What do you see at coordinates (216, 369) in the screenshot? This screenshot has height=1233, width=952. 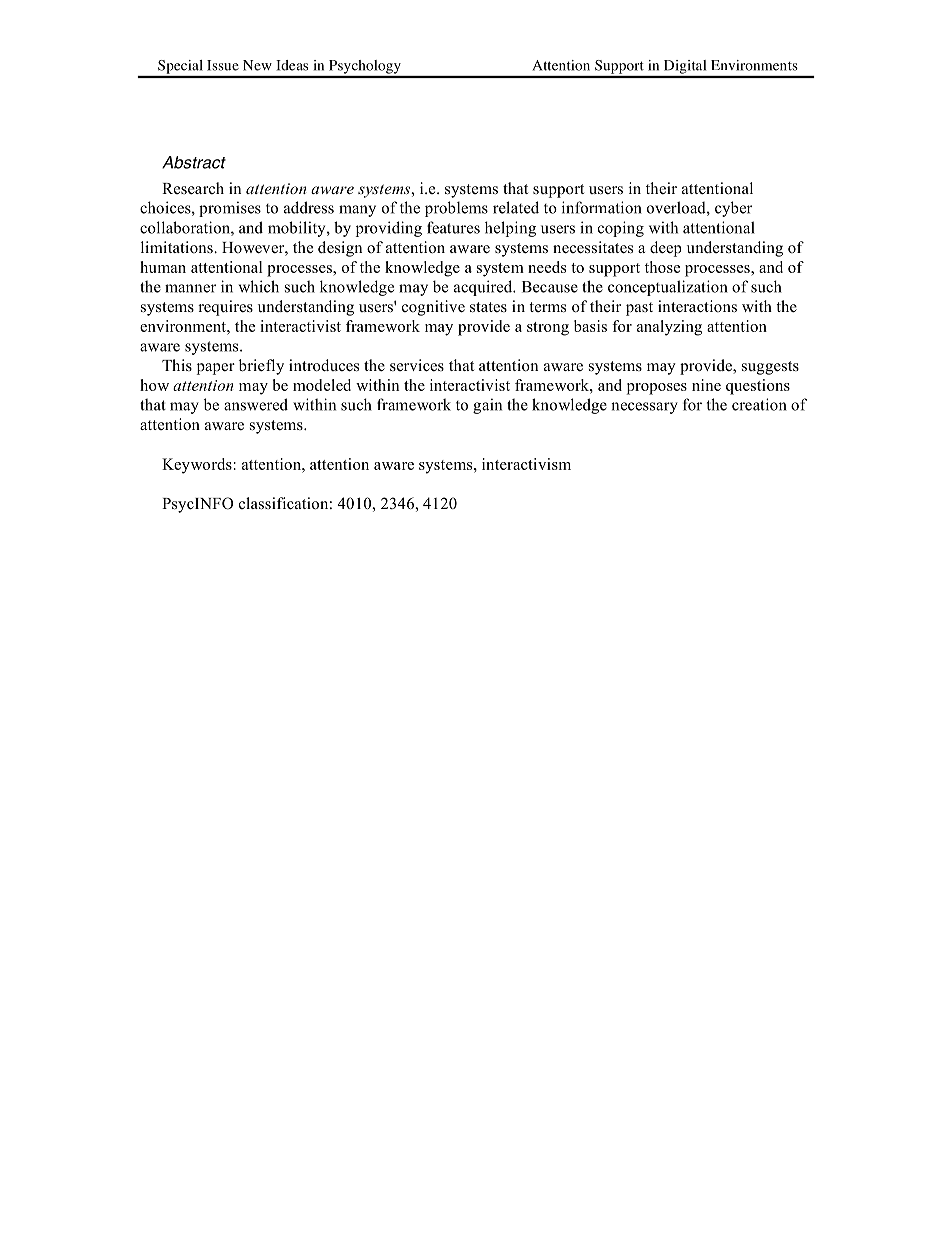 I see `paper` at bounding box center [216, 369].
